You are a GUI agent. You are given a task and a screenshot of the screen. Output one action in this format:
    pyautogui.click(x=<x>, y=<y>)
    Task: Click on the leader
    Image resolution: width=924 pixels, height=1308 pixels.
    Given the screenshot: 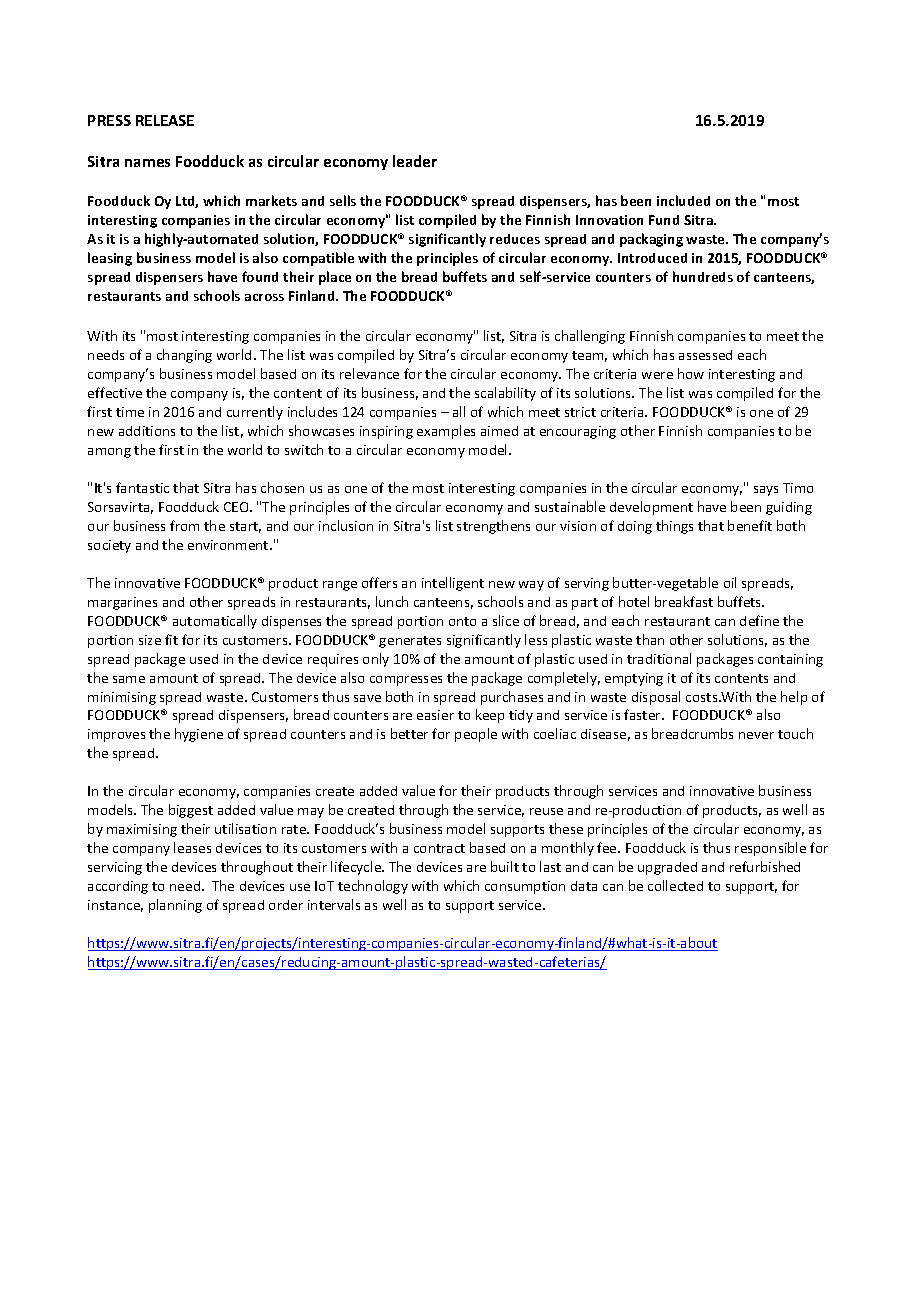 What is the action you would take?
    pyautogui.click(x=415, y=161)
